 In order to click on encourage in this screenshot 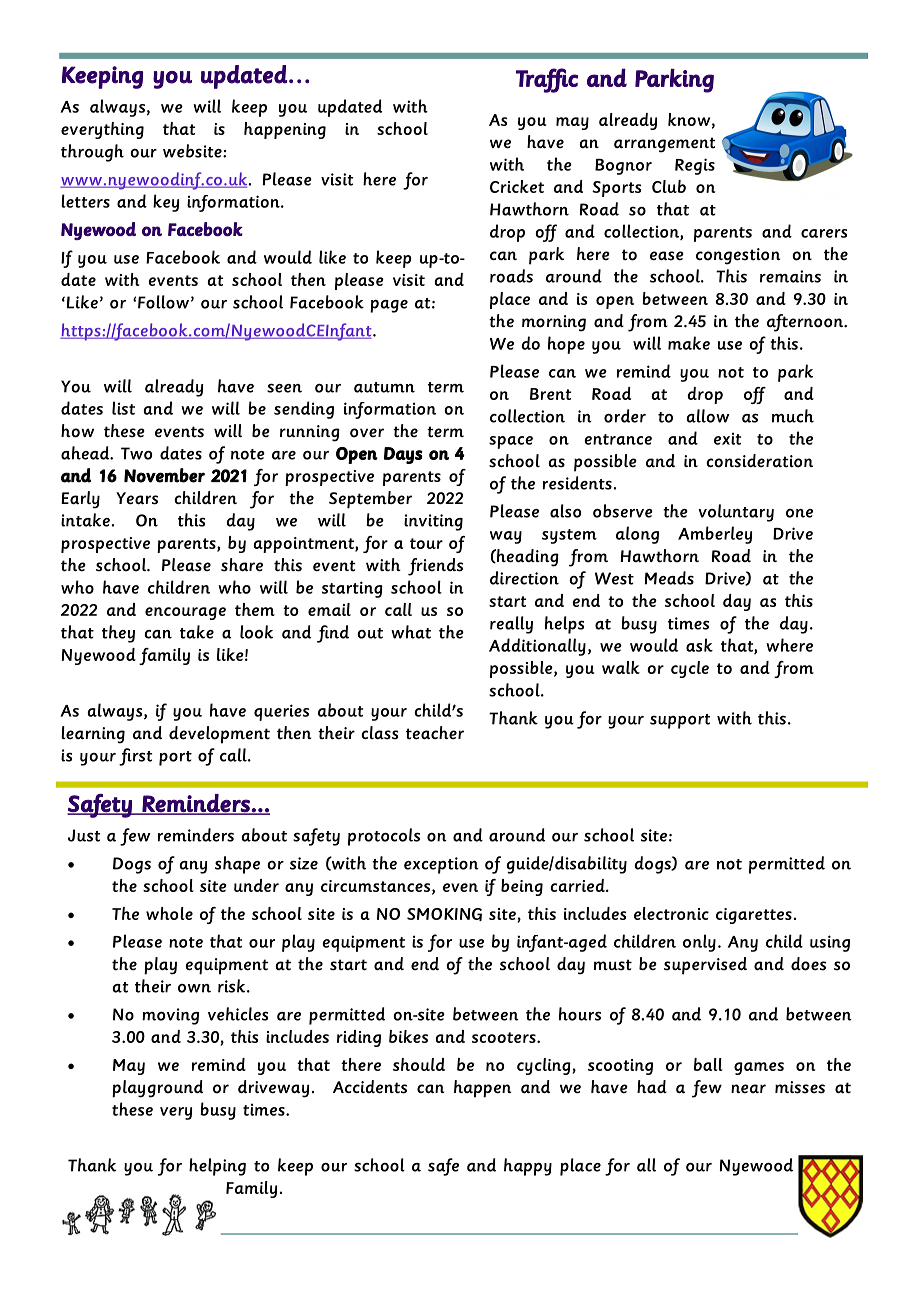, I will do `click(185, 613)`.
